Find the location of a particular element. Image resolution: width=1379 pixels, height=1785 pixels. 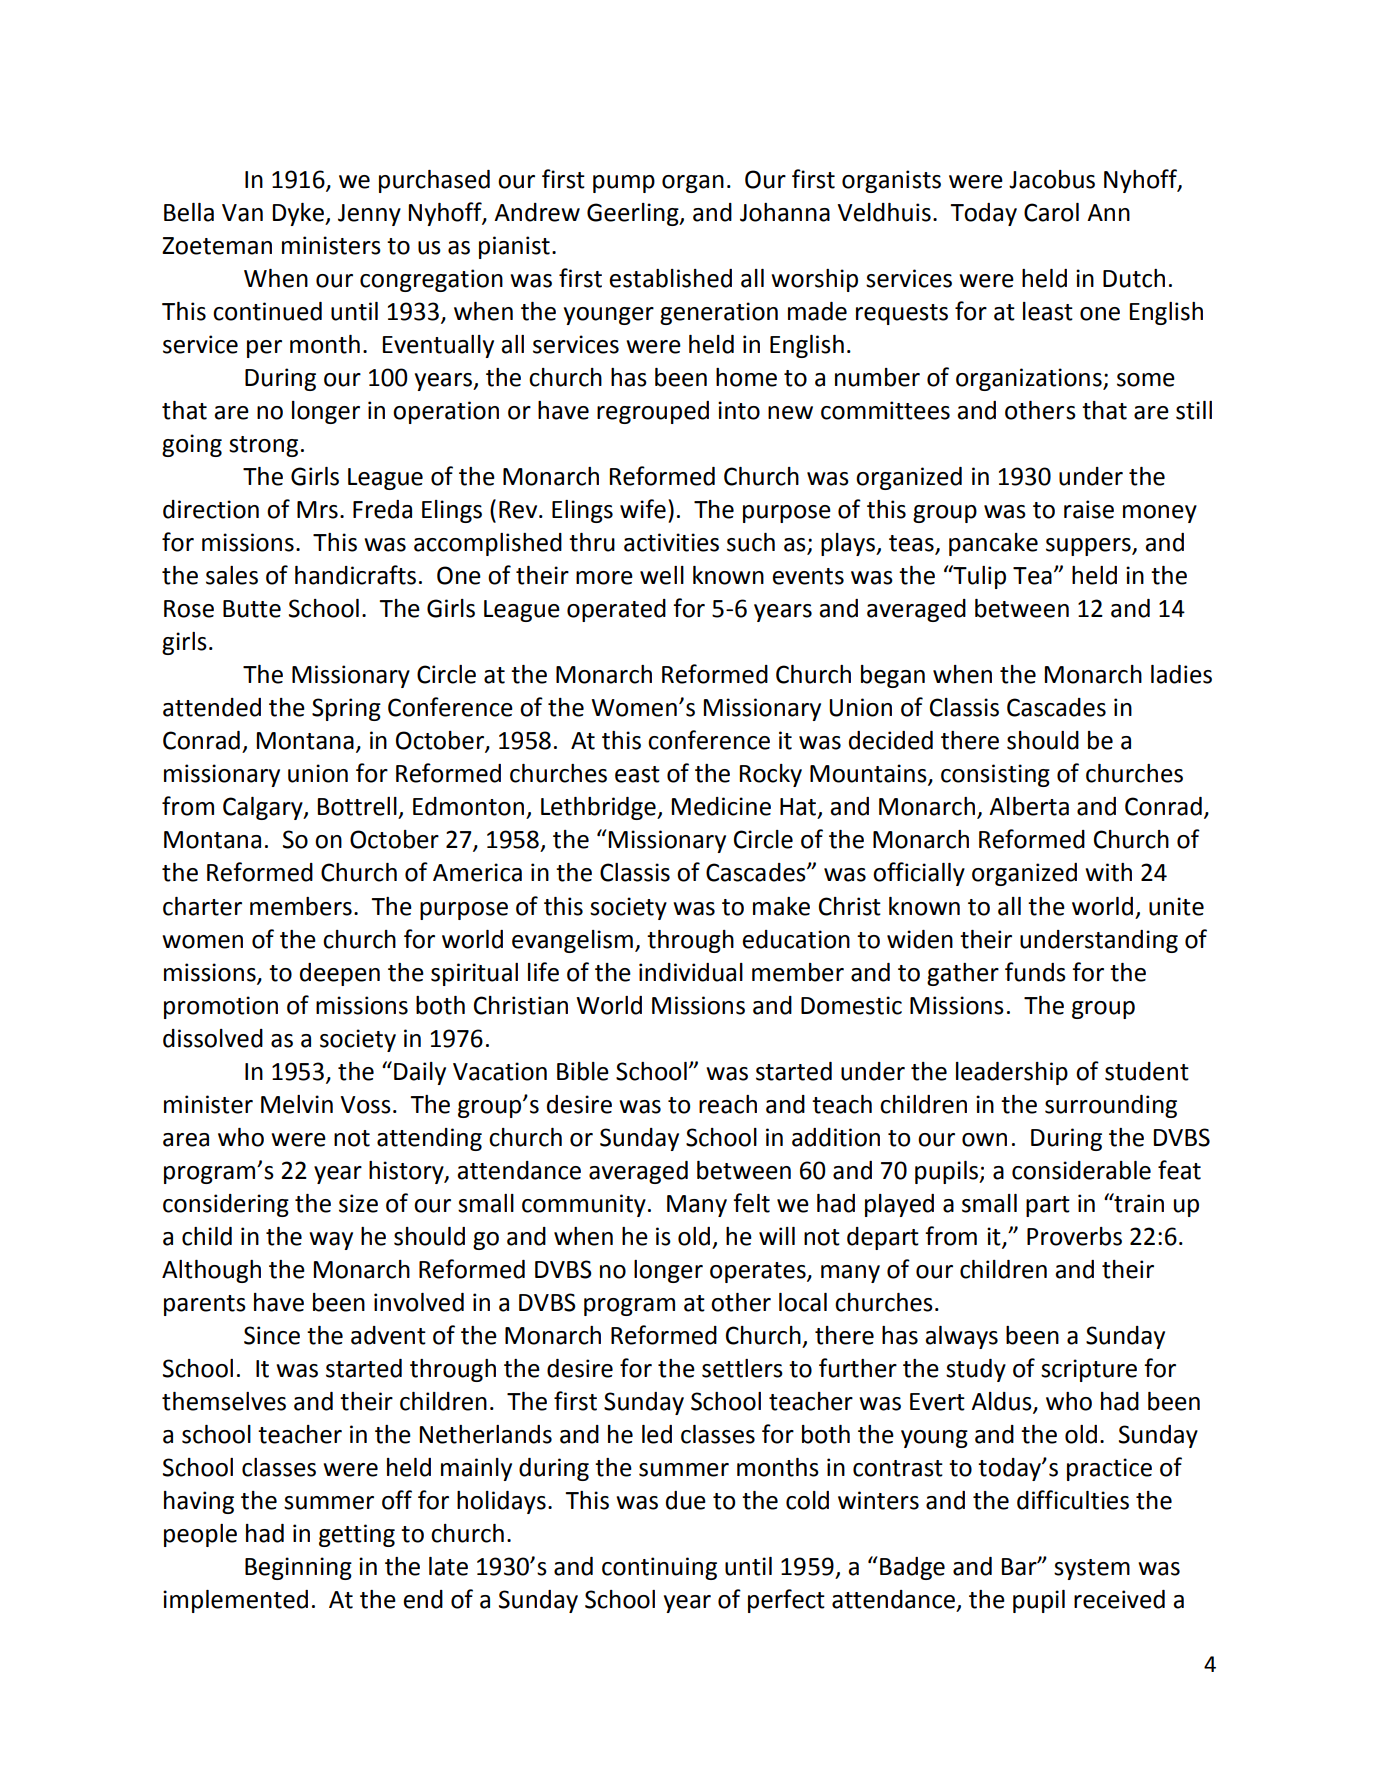

Beginning is located at coordinates (298, 1568).
